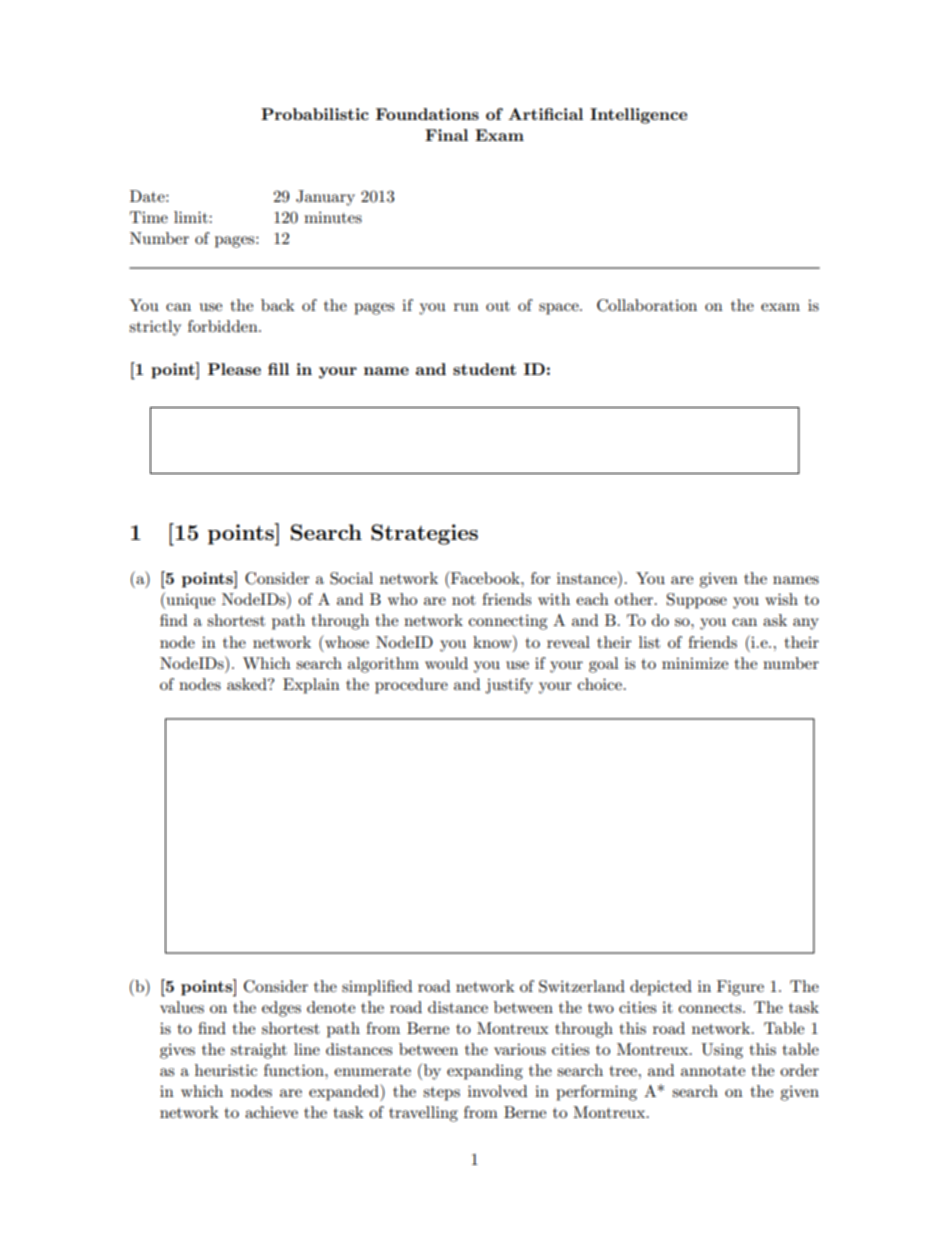  I want to click on Intelligence, so click(638, 116).
